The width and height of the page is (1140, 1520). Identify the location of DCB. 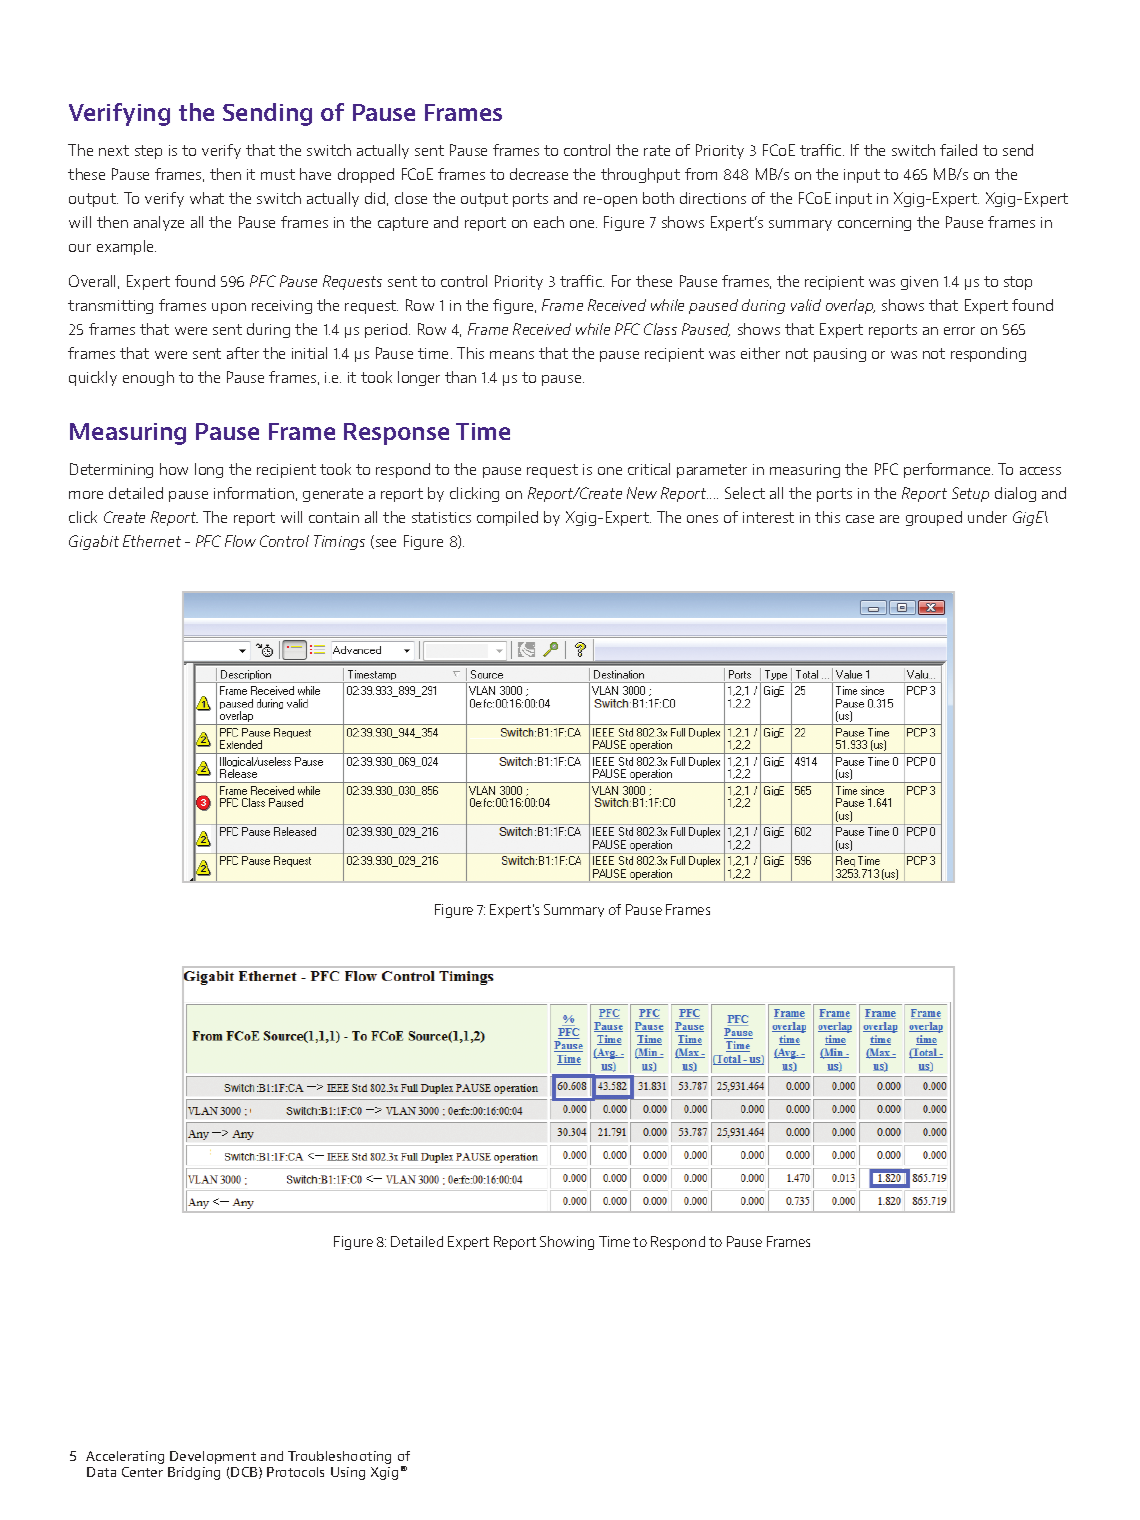
(245, 1473).
